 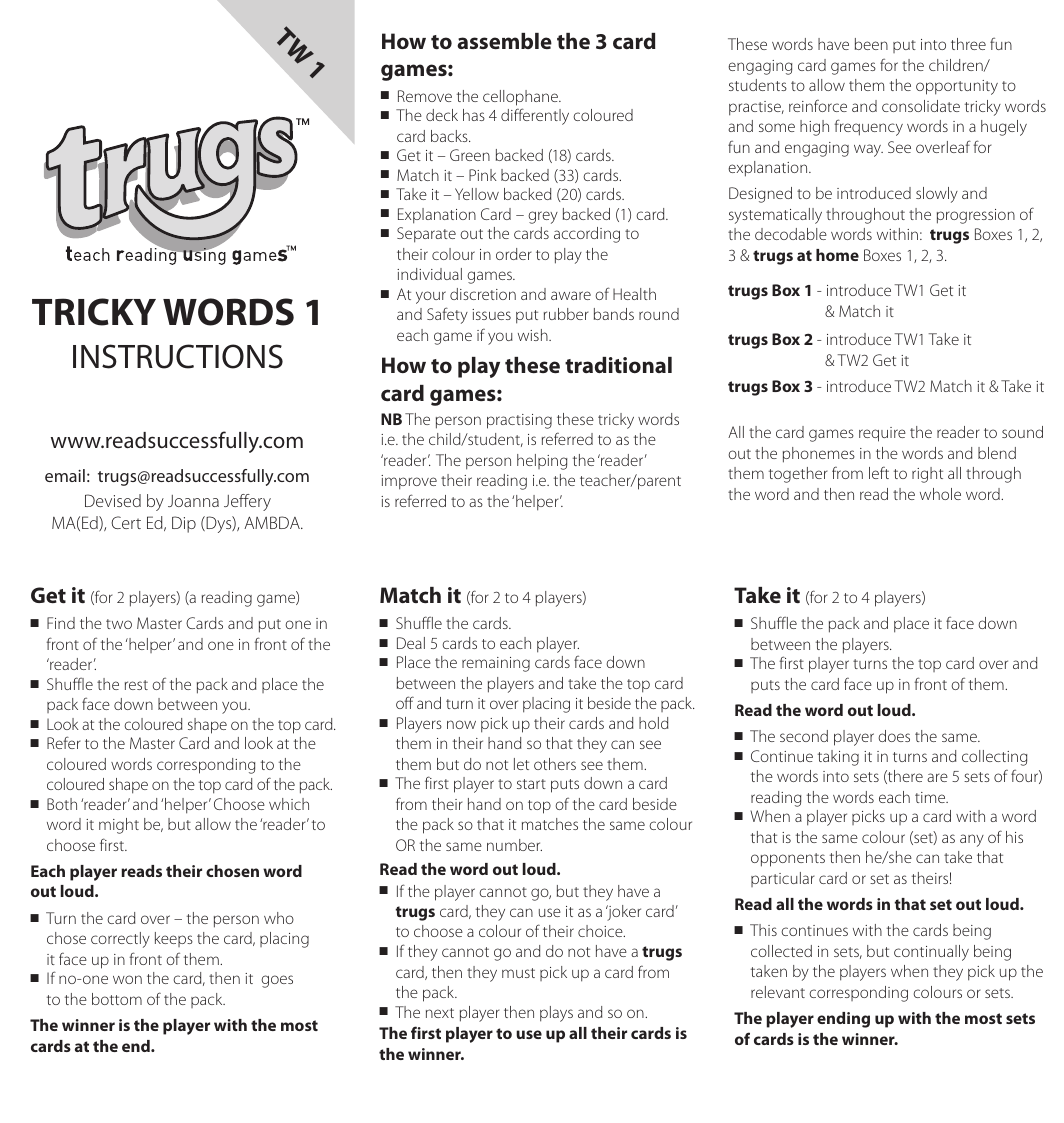 What do you see at coordinates (184, 524) in the screenshot?
I see `Dip` at bounding box center [184, 524].
